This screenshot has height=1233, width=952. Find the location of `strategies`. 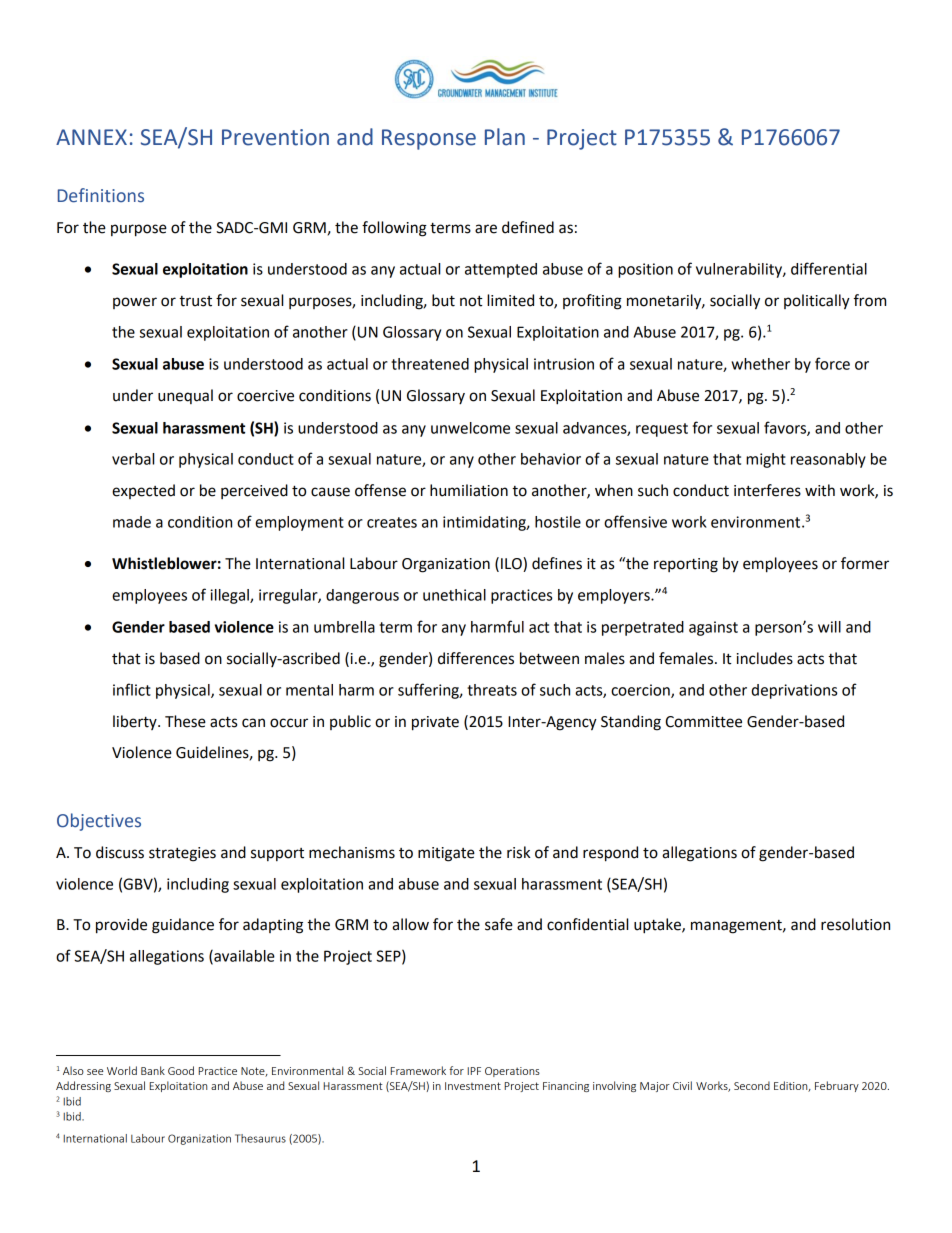

strategies is located at coordinates (182, 854).
